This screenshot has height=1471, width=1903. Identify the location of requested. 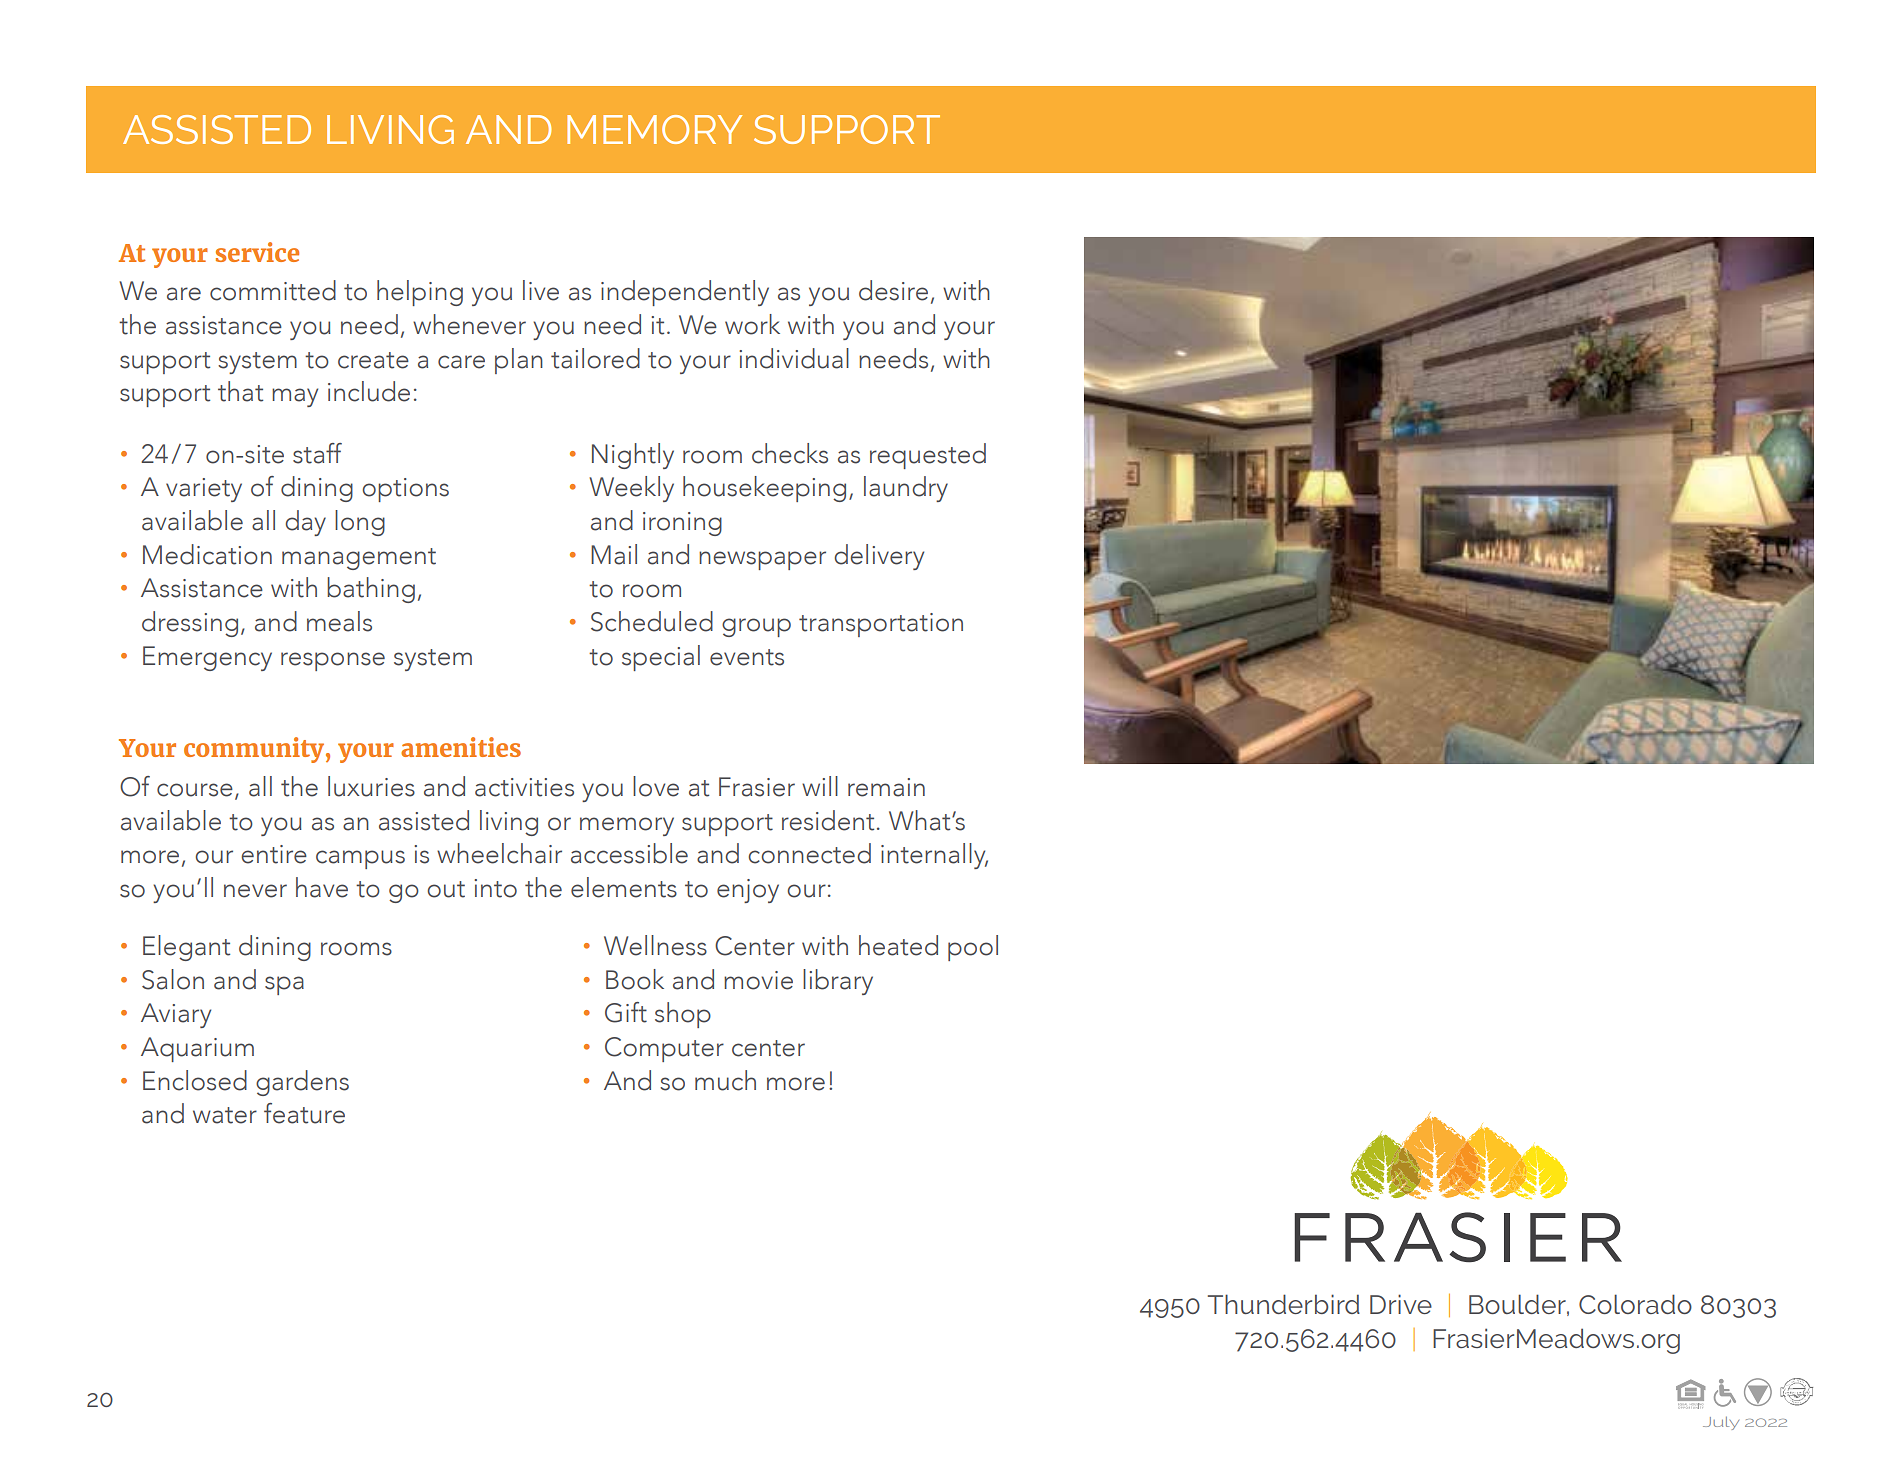
(928, 456).
